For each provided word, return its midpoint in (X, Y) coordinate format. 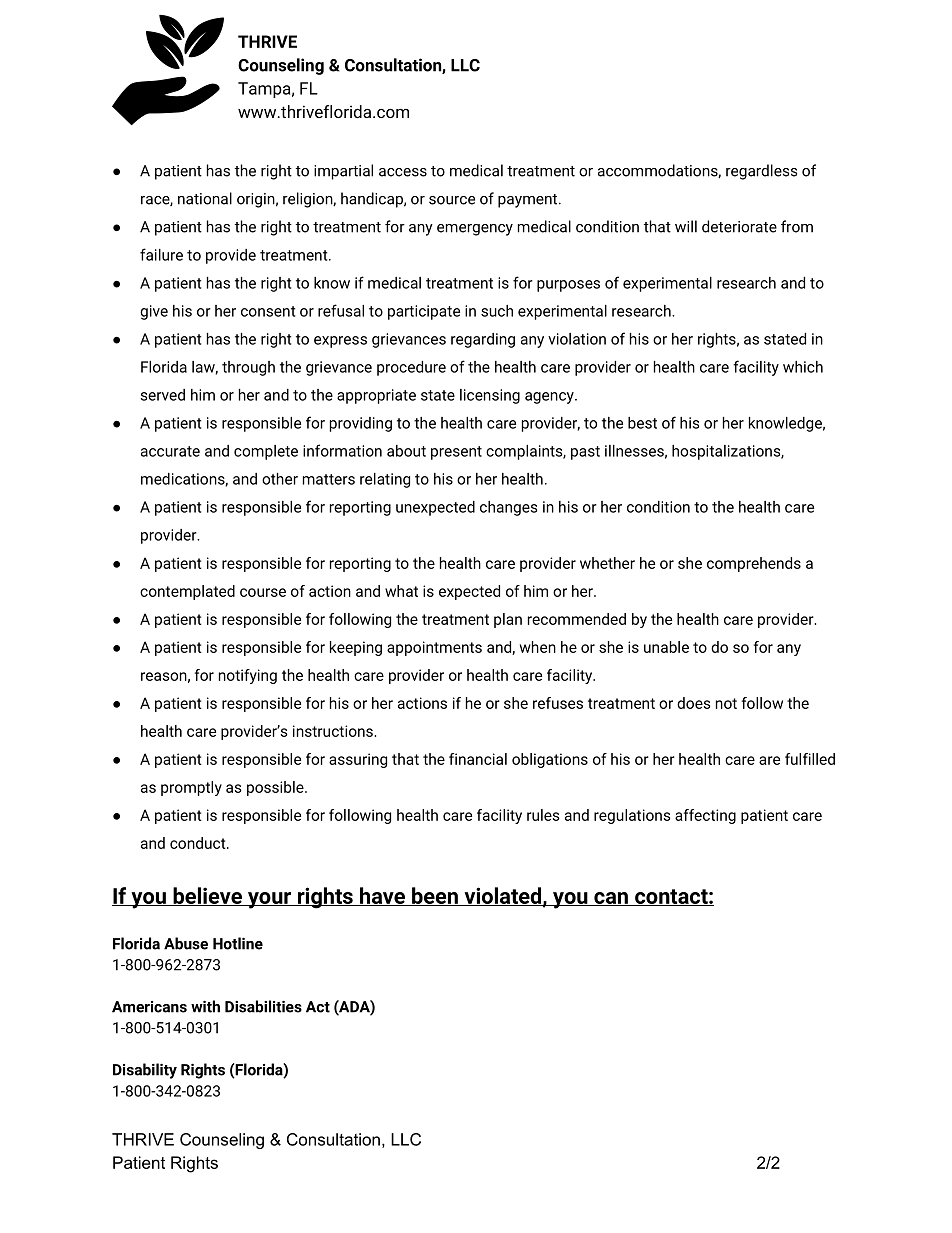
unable (666, 647)
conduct (199, 843)
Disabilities (263, 1006)
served (163, 395)
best (642, 423)
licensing (490, 396)
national (205, 198)
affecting (705, 816)
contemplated (187, 592)
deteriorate (739, 226)
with (205, 1006)
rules (543, 815)
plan (508, 620)
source (452, 200)
